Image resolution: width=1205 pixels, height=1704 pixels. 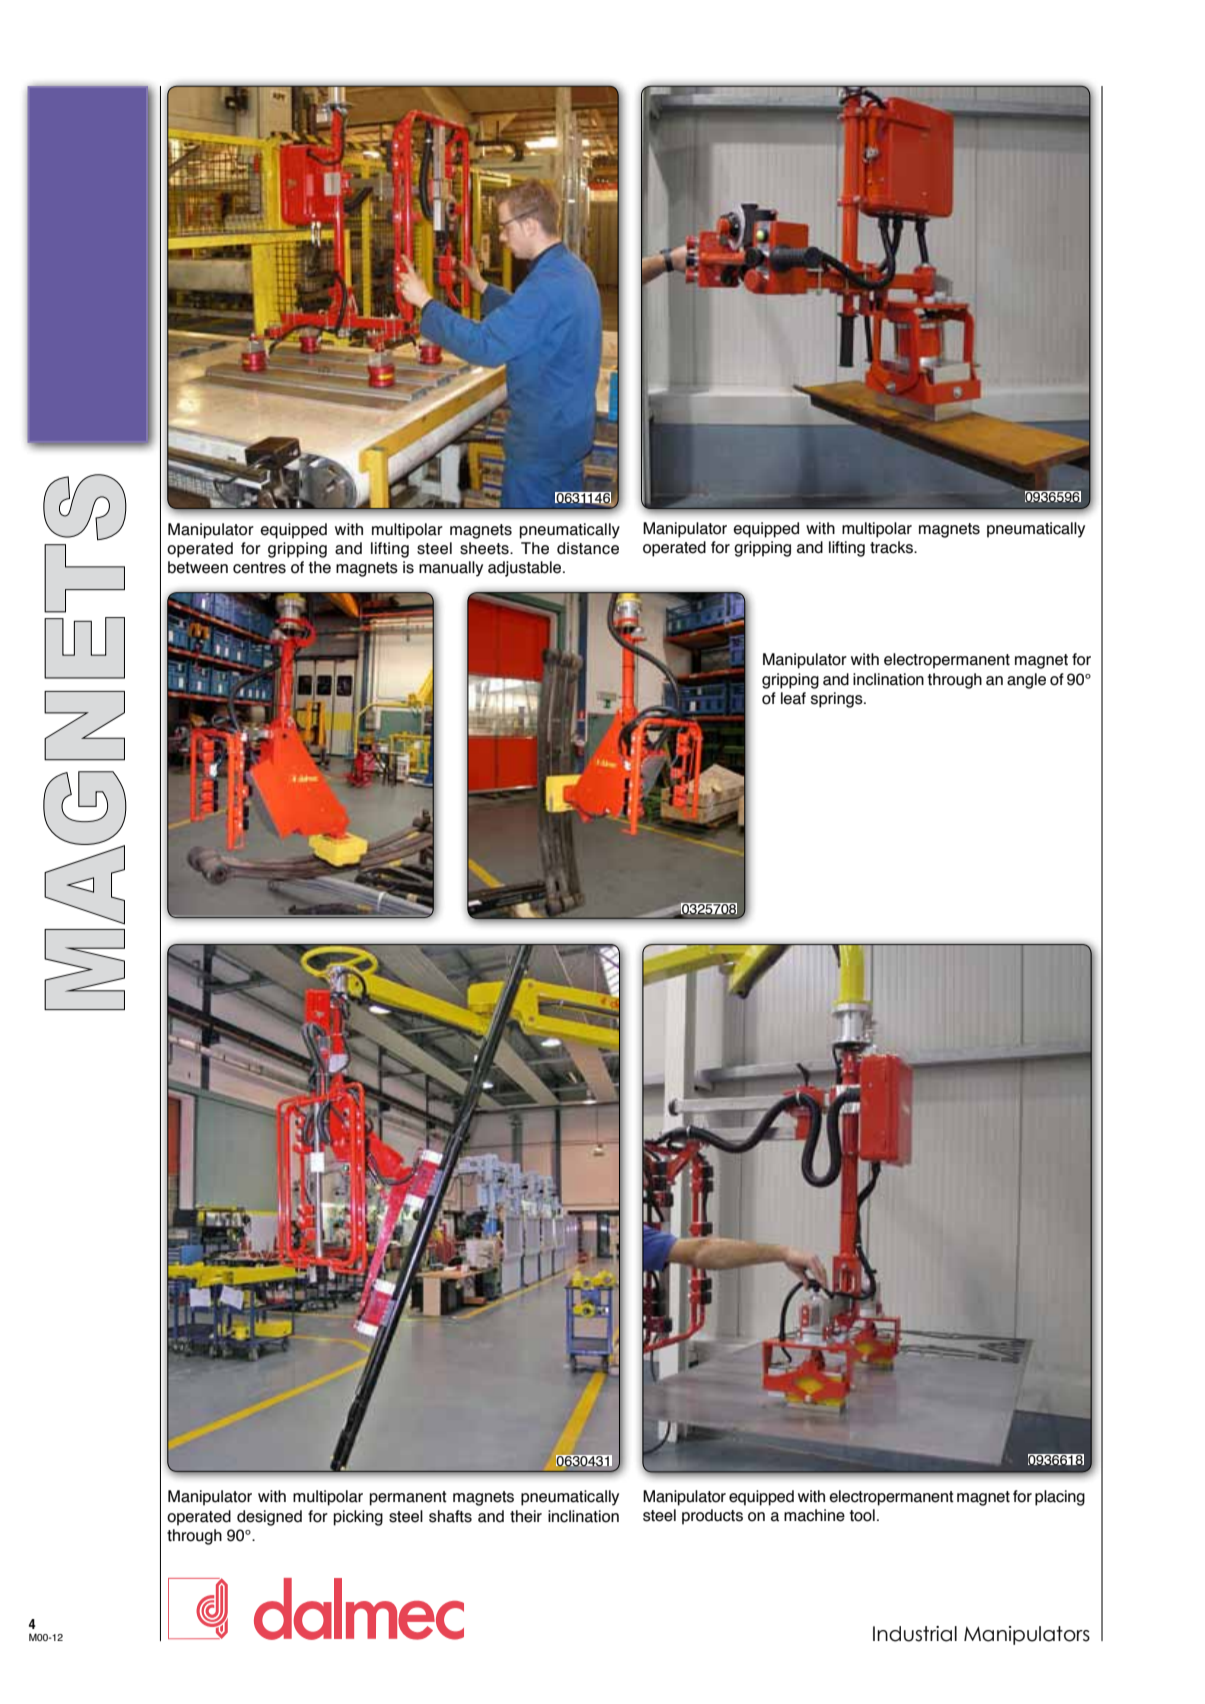 What do you see at coordinates (259, 568) in the page?
I see `centres` at bounding box center [259, 568].
